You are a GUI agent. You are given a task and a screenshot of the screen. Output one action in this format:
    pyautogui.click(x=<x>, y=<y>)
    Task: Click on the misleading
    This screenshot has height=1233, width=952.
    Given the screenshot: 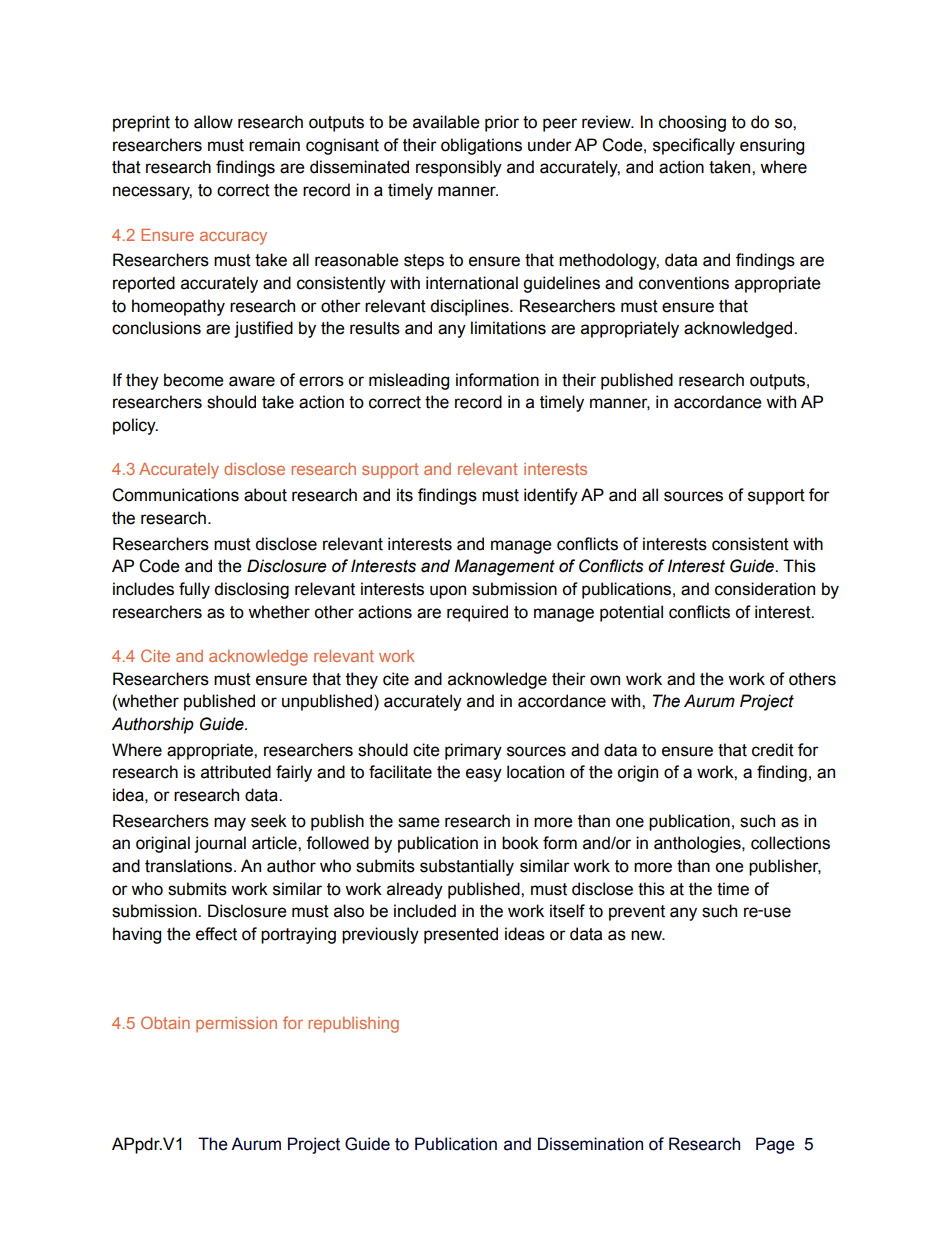 What is the action you would take?
    pyautogui.click(x=409, y=381)
